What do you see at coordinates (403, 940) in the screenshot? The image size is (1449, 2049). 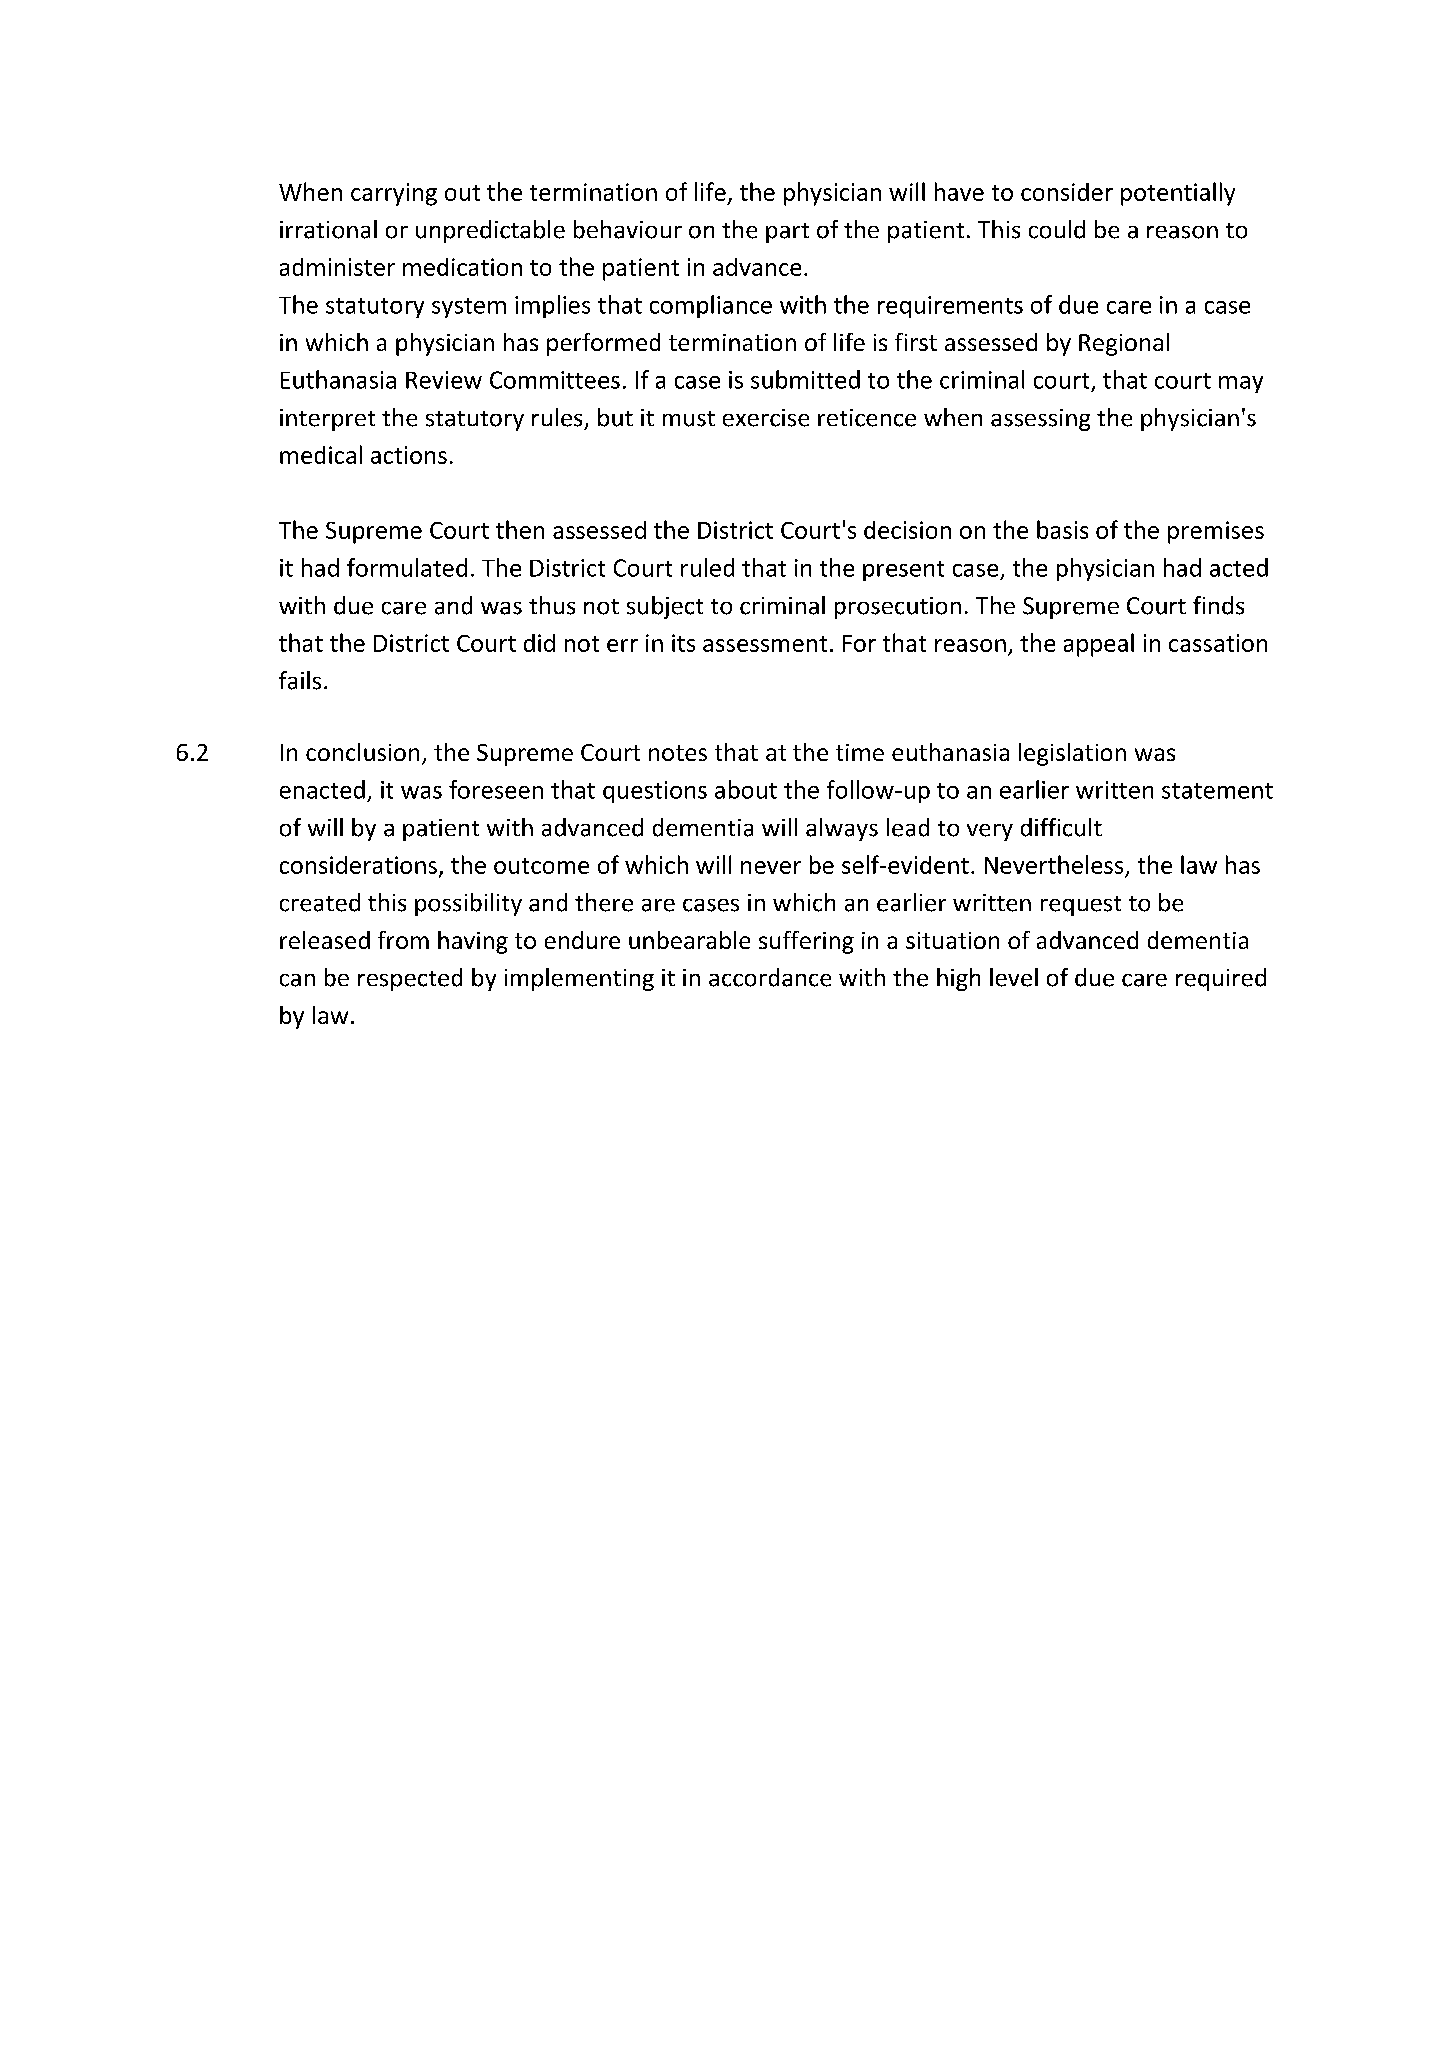 I see `from` at bounding box center [403, 940].
